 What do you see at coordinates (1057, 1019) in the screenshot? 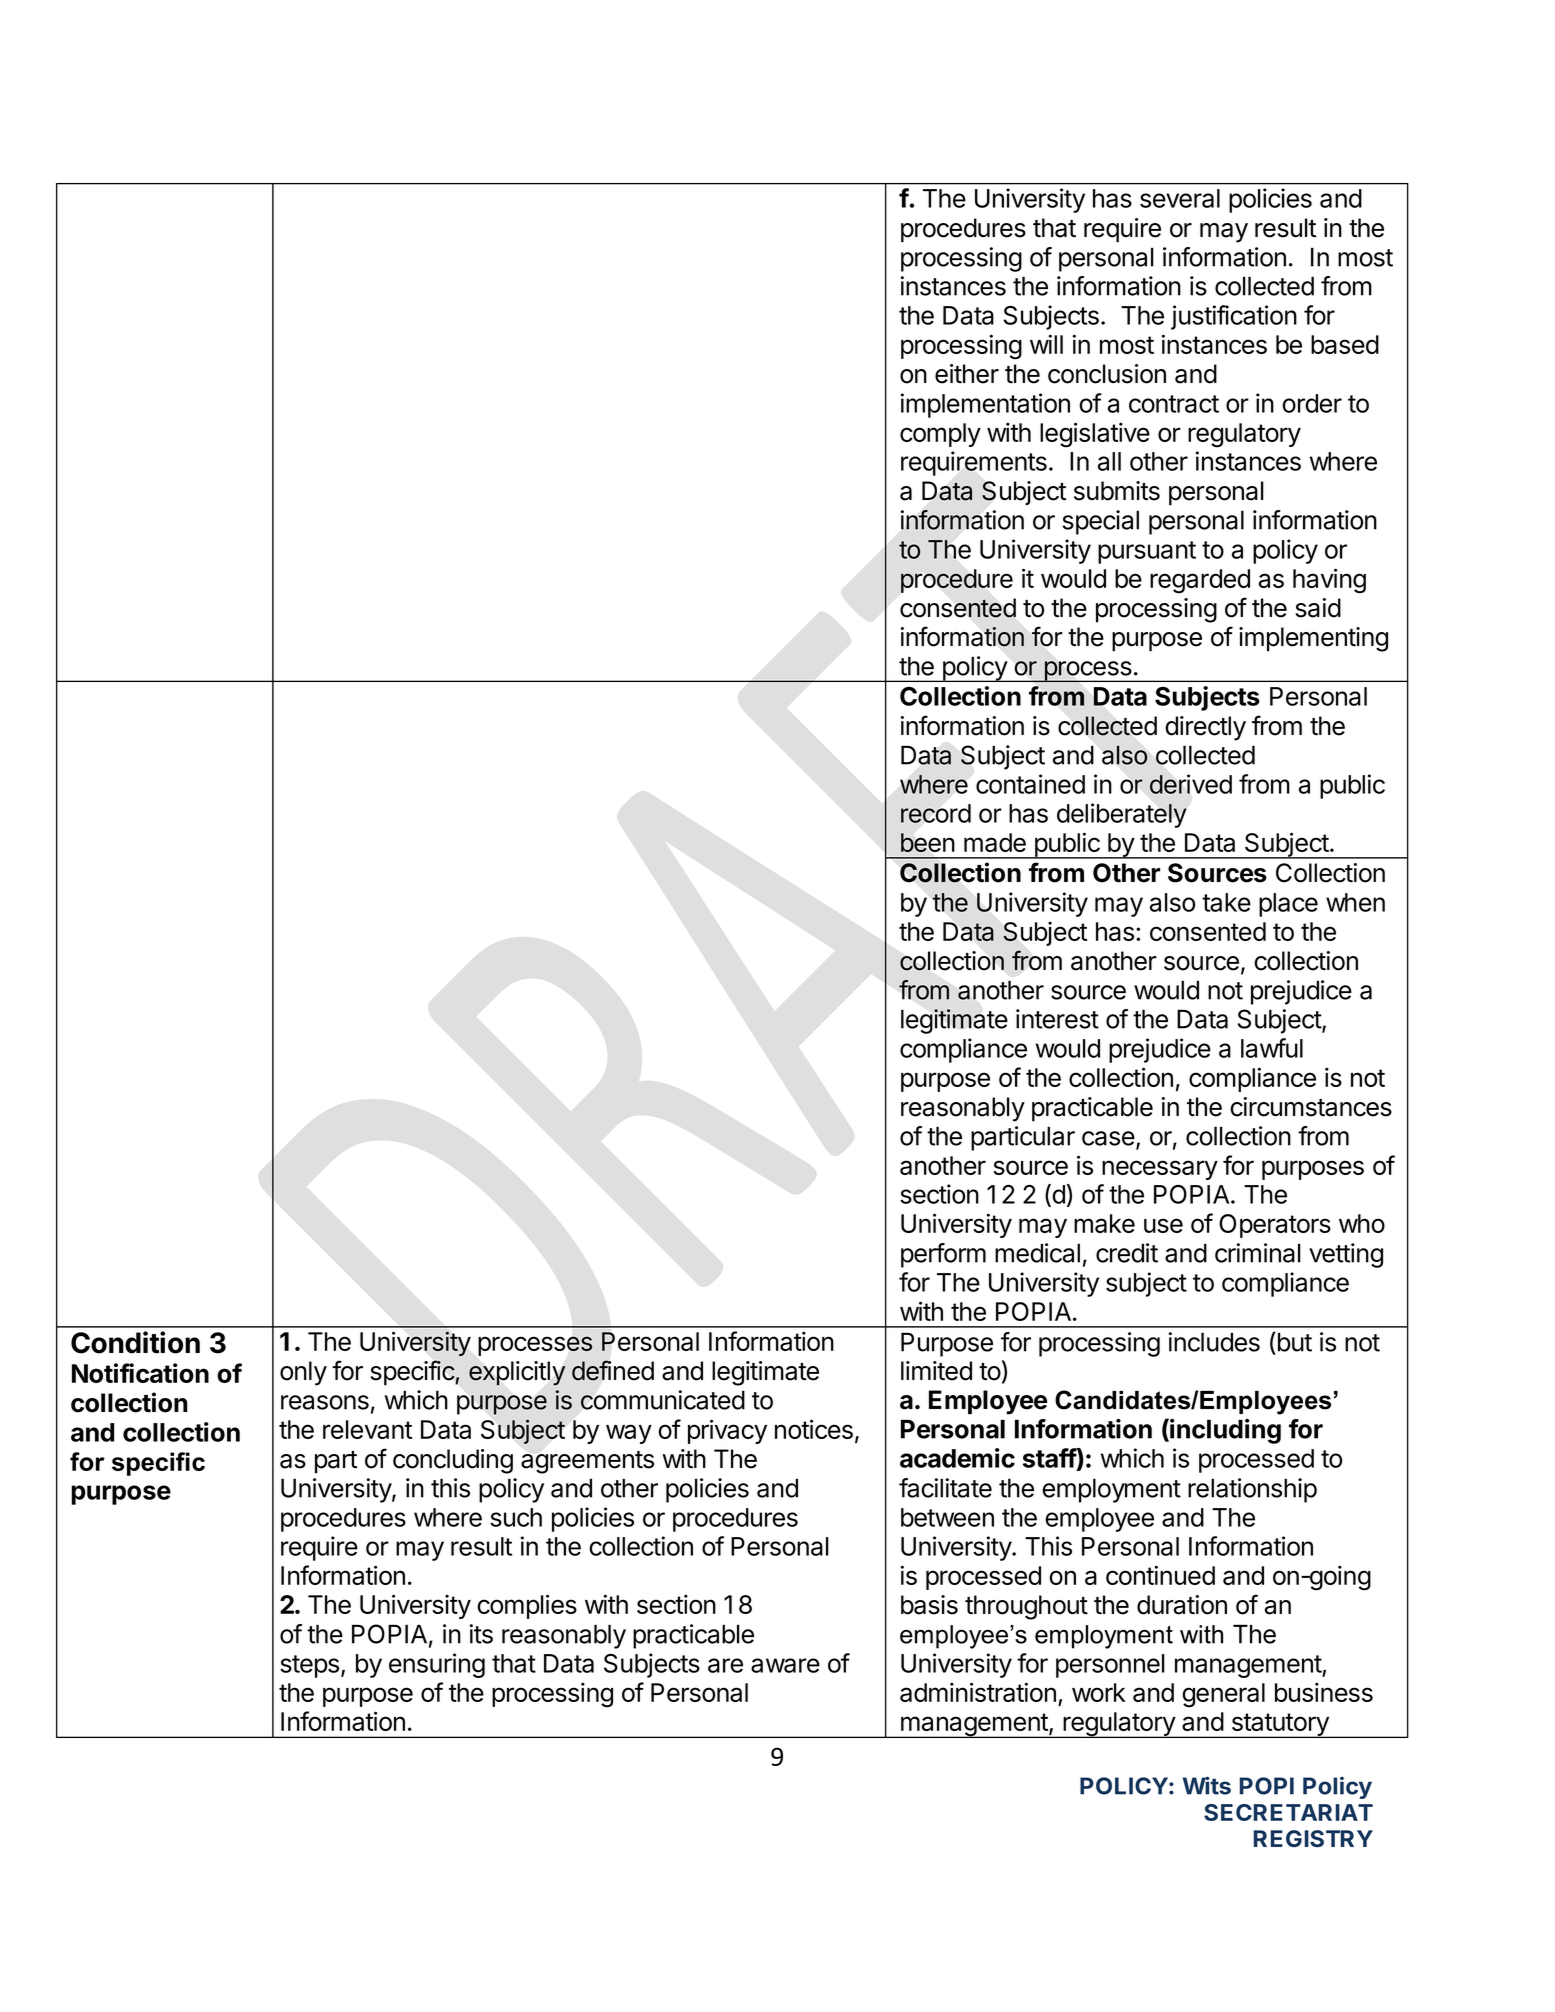
I see `interest` at bounding box center [1057, 1019].
